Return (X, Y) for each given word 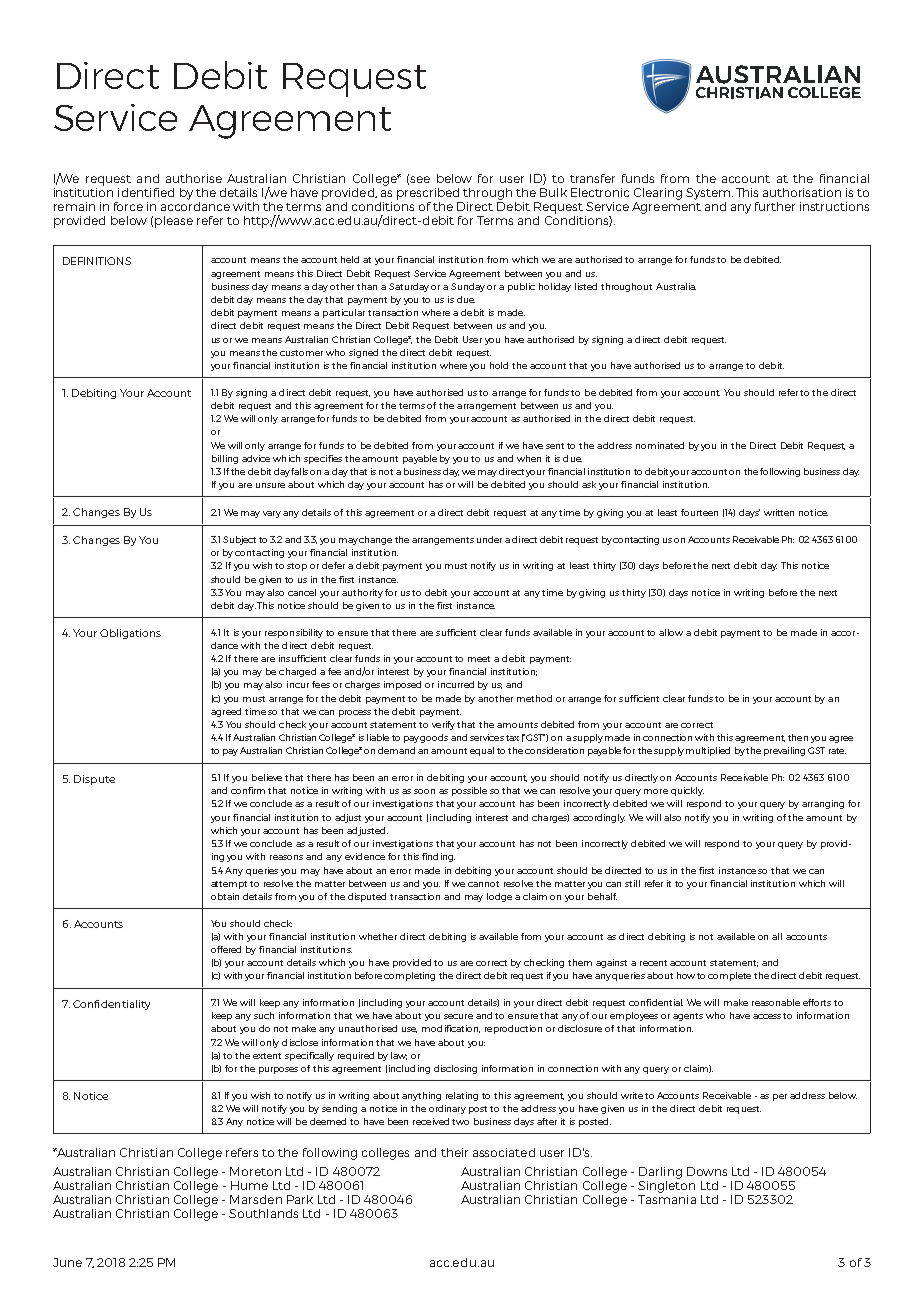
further (775, 206)
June (67, 1262)
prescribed (428, 194)
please (174, 222)
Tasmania (667, 1198)
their (454, 1152)
